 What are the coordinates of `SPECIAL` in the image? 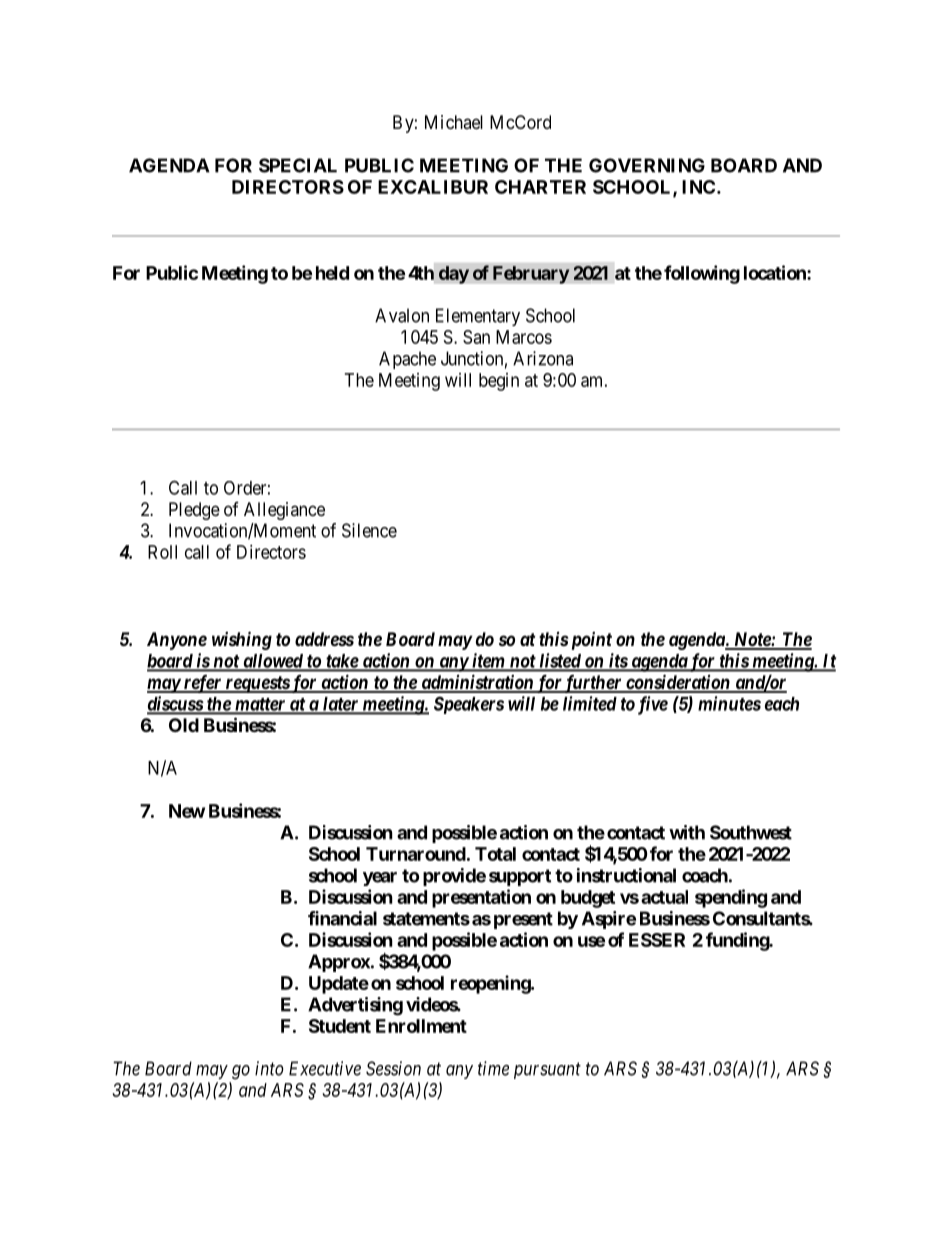 It's located at (298, 165).
